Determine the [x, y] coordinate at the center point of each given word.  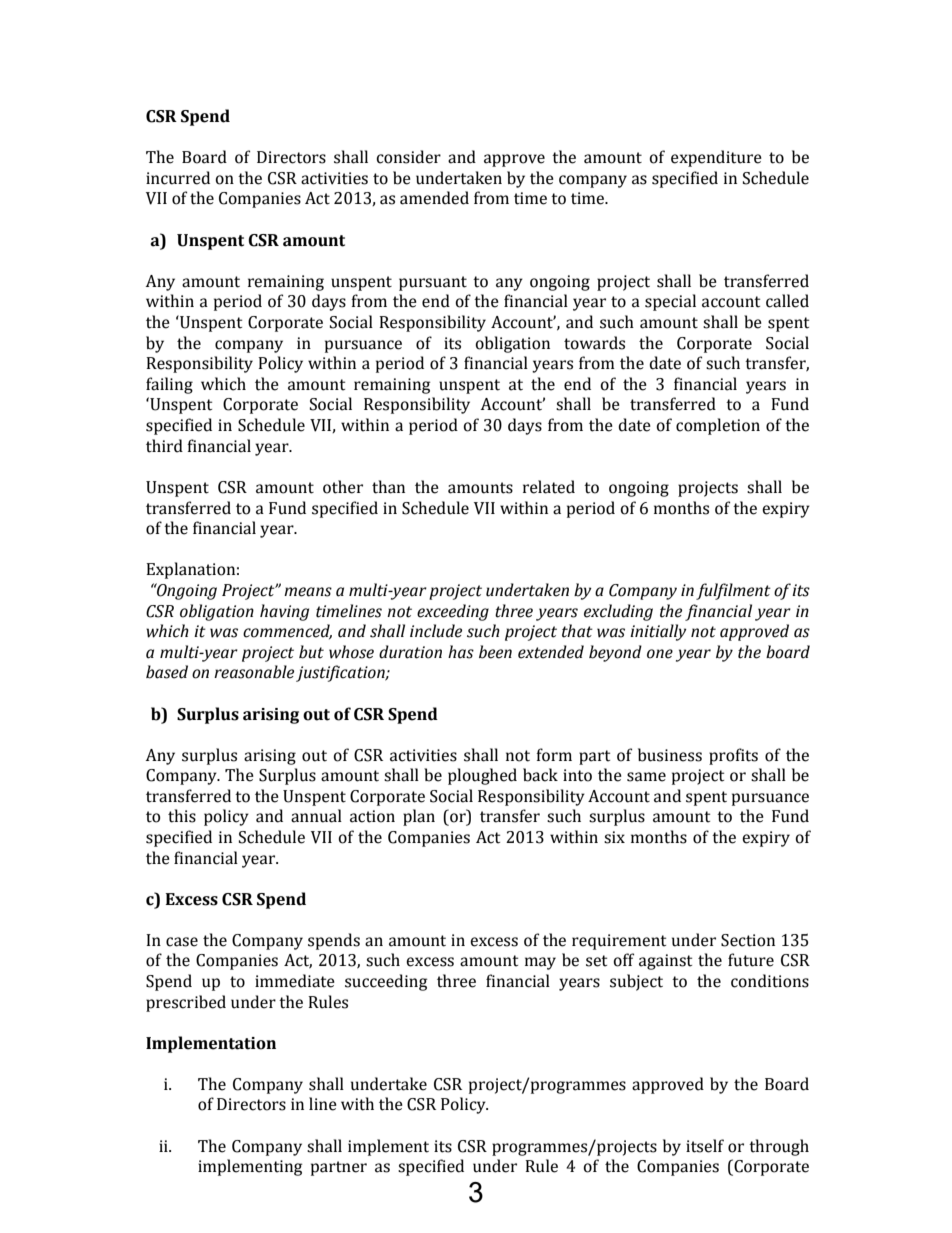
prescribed [186, 1003]
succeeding [386, 982]
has [461, 652]
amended [434, 198]
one [660, 654]
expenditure [716, 158]
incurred [178, 178]
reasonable [254, 672]
